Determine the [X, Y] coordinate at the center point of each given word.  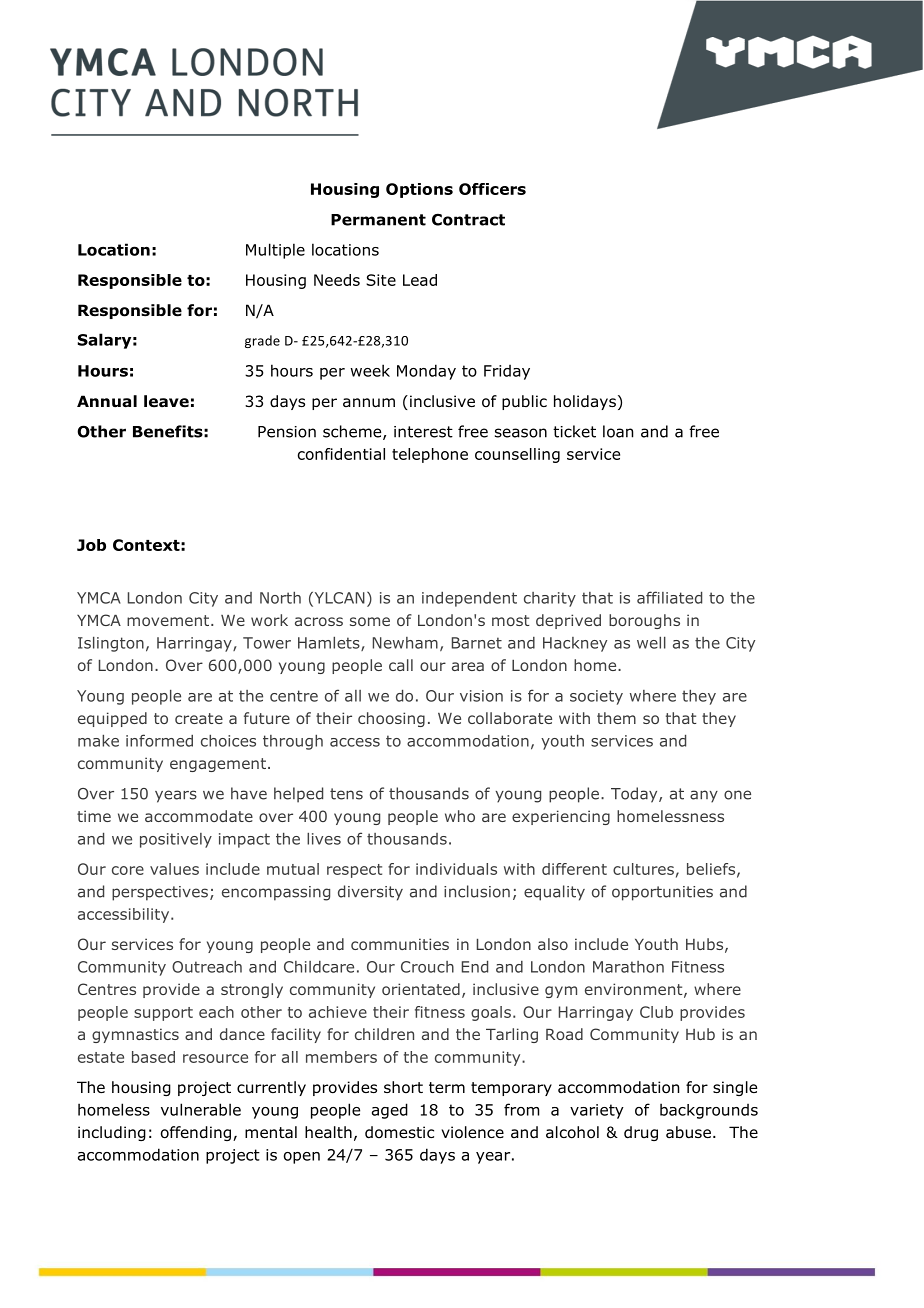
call [401, 665]
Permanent [378, 220]
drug [641, 1133]
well [651, 643]
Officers [492, 189]
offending [197, 1133]
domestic [399, 1132]
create [199, 718]
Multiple [275, 251]
